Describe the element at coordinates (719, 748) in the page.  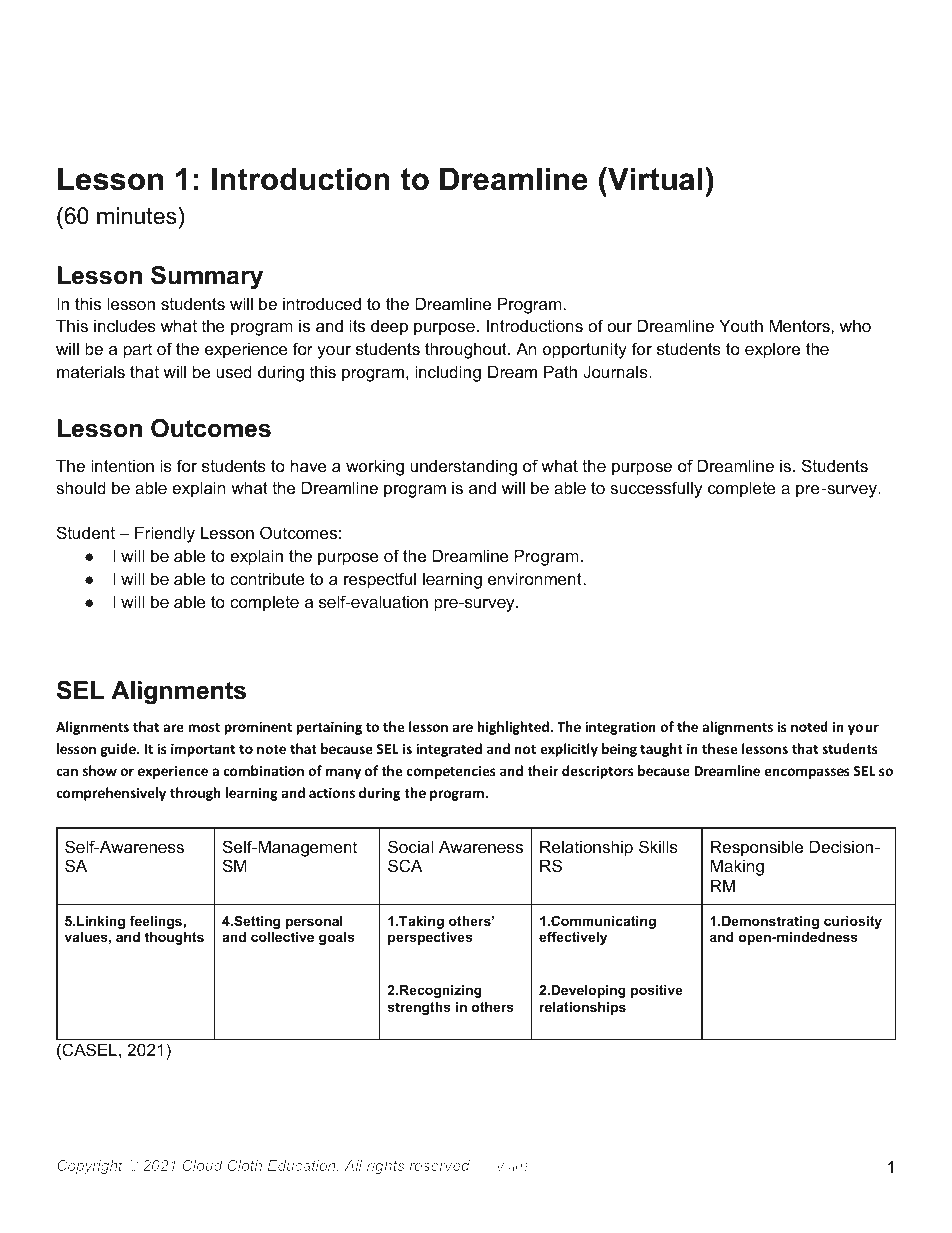
I see `these` at that location.
